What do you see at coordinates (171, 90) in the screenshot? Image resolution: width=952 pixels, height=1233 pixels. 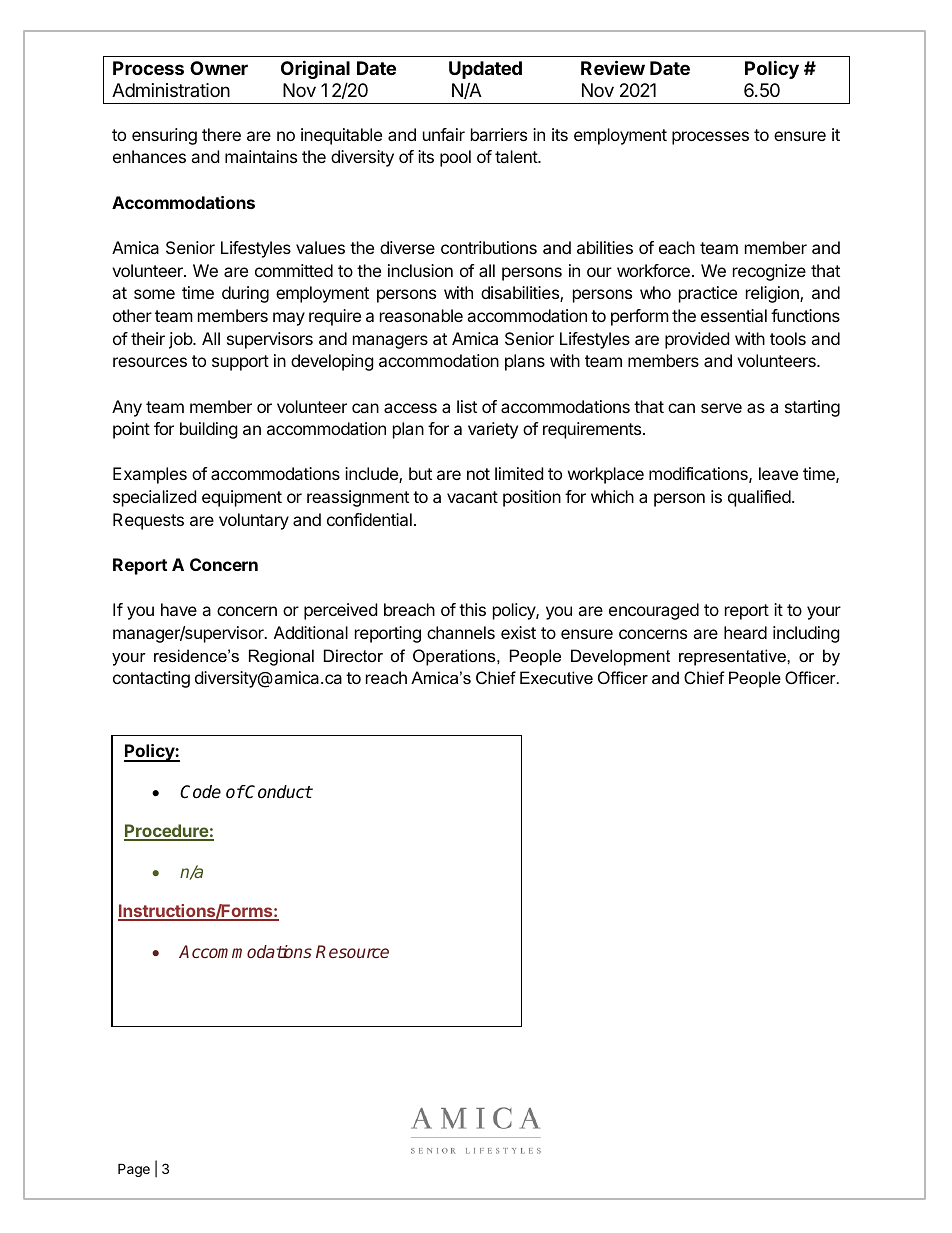 I see `Administration` at bounding box center [171, 90].
